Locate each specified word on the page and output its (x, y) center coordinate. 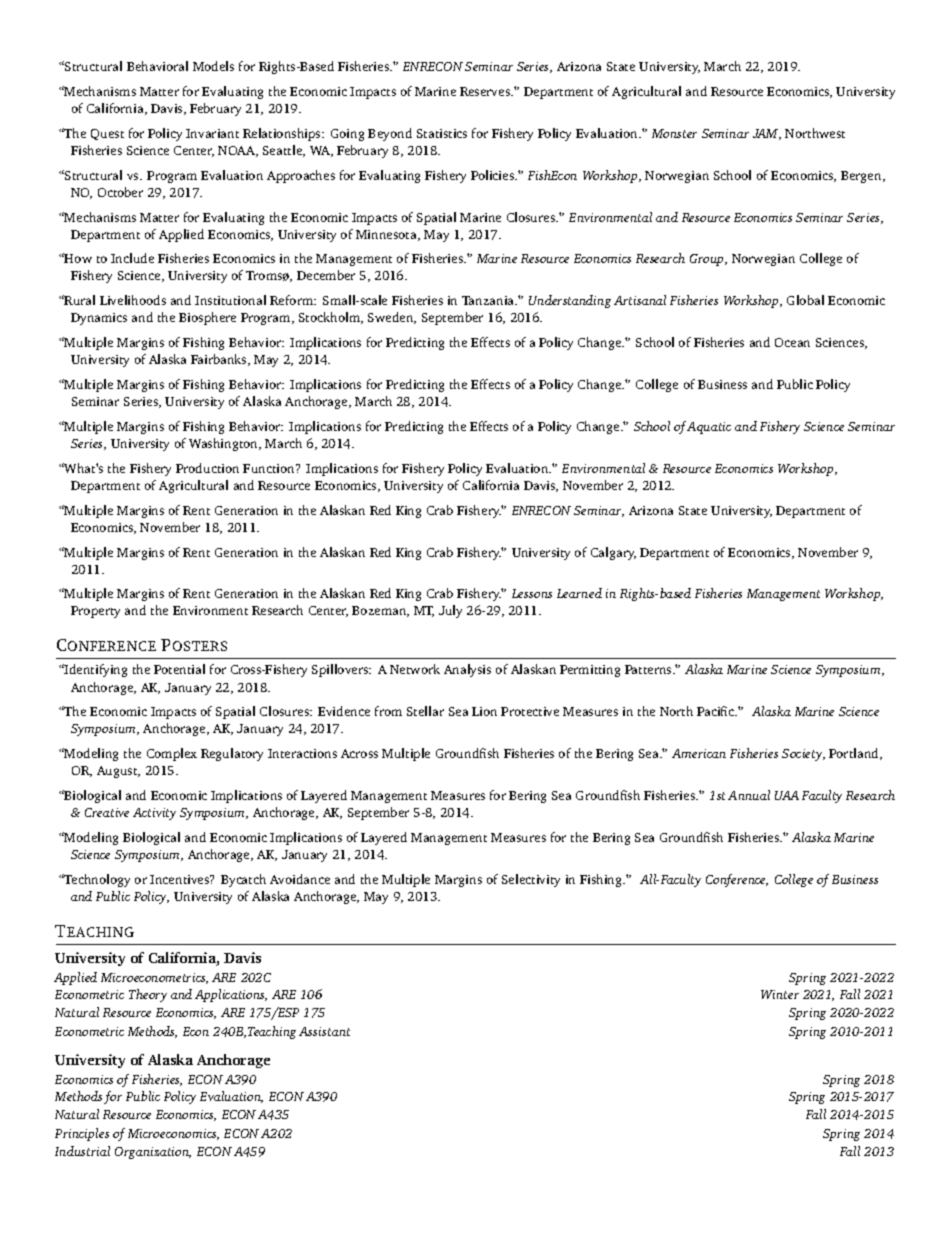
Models (213, 66)
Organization (153, 1153)
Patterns (649, 669)
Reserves (486, 91)
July (450, 611)
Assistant (324, 1031)
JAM (767, 134)
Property (95, 612)
